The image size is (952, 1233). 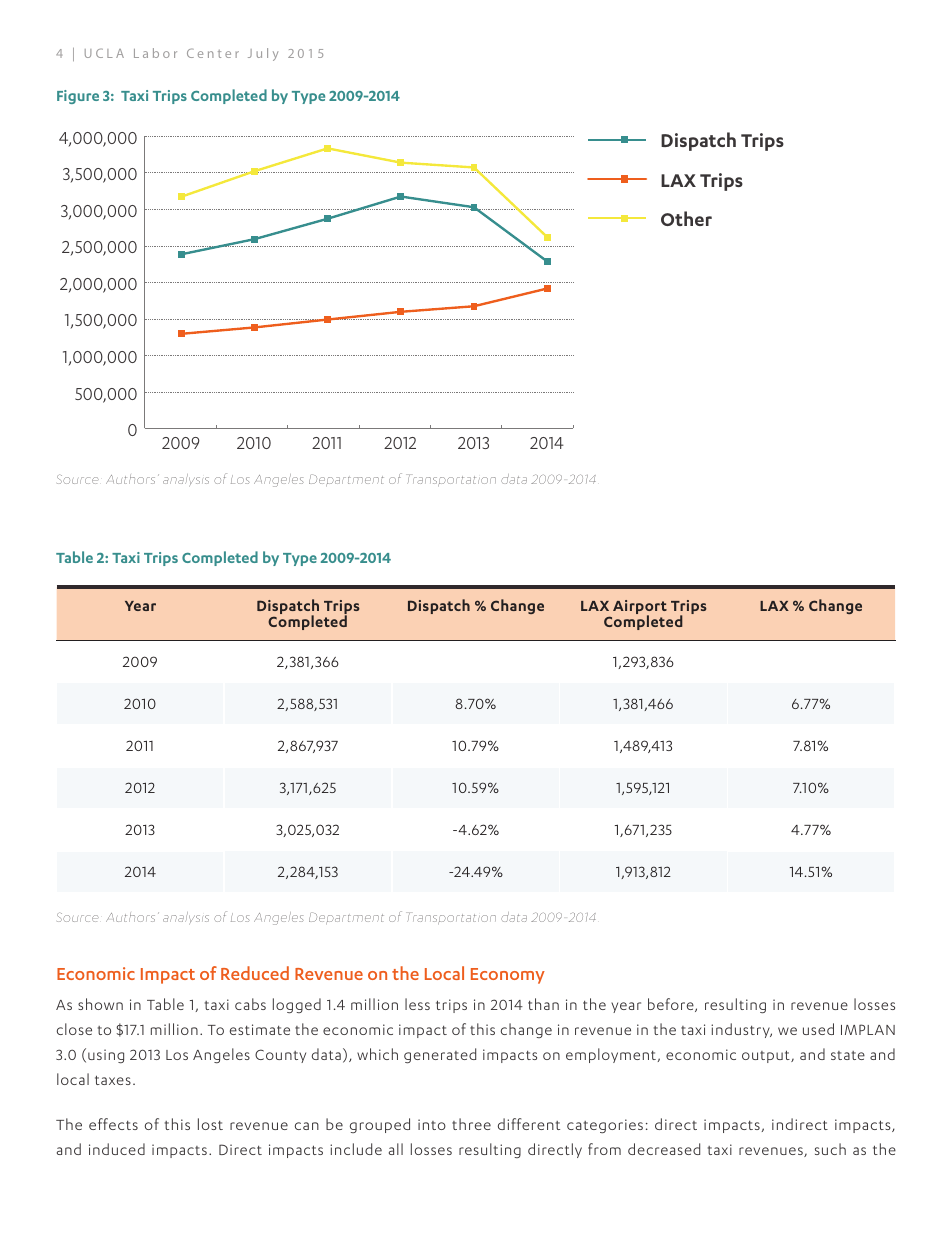 What do you see at coordinates (417, 1004) in the screenshot?
I see `less` at bounding box center [417, 1004].
